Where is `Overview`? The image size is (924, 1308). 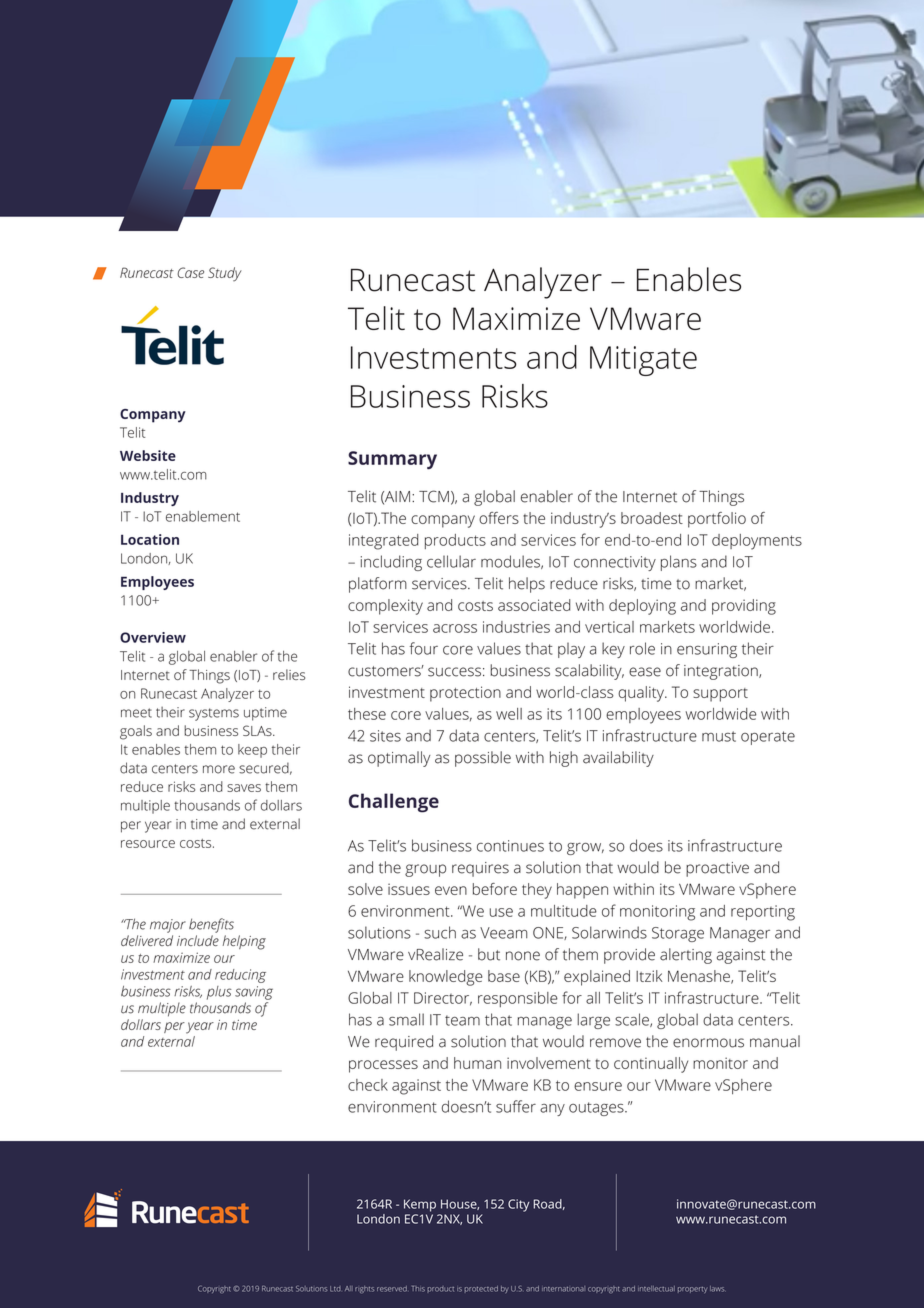
Overview is located at coordinates (153, 637).
